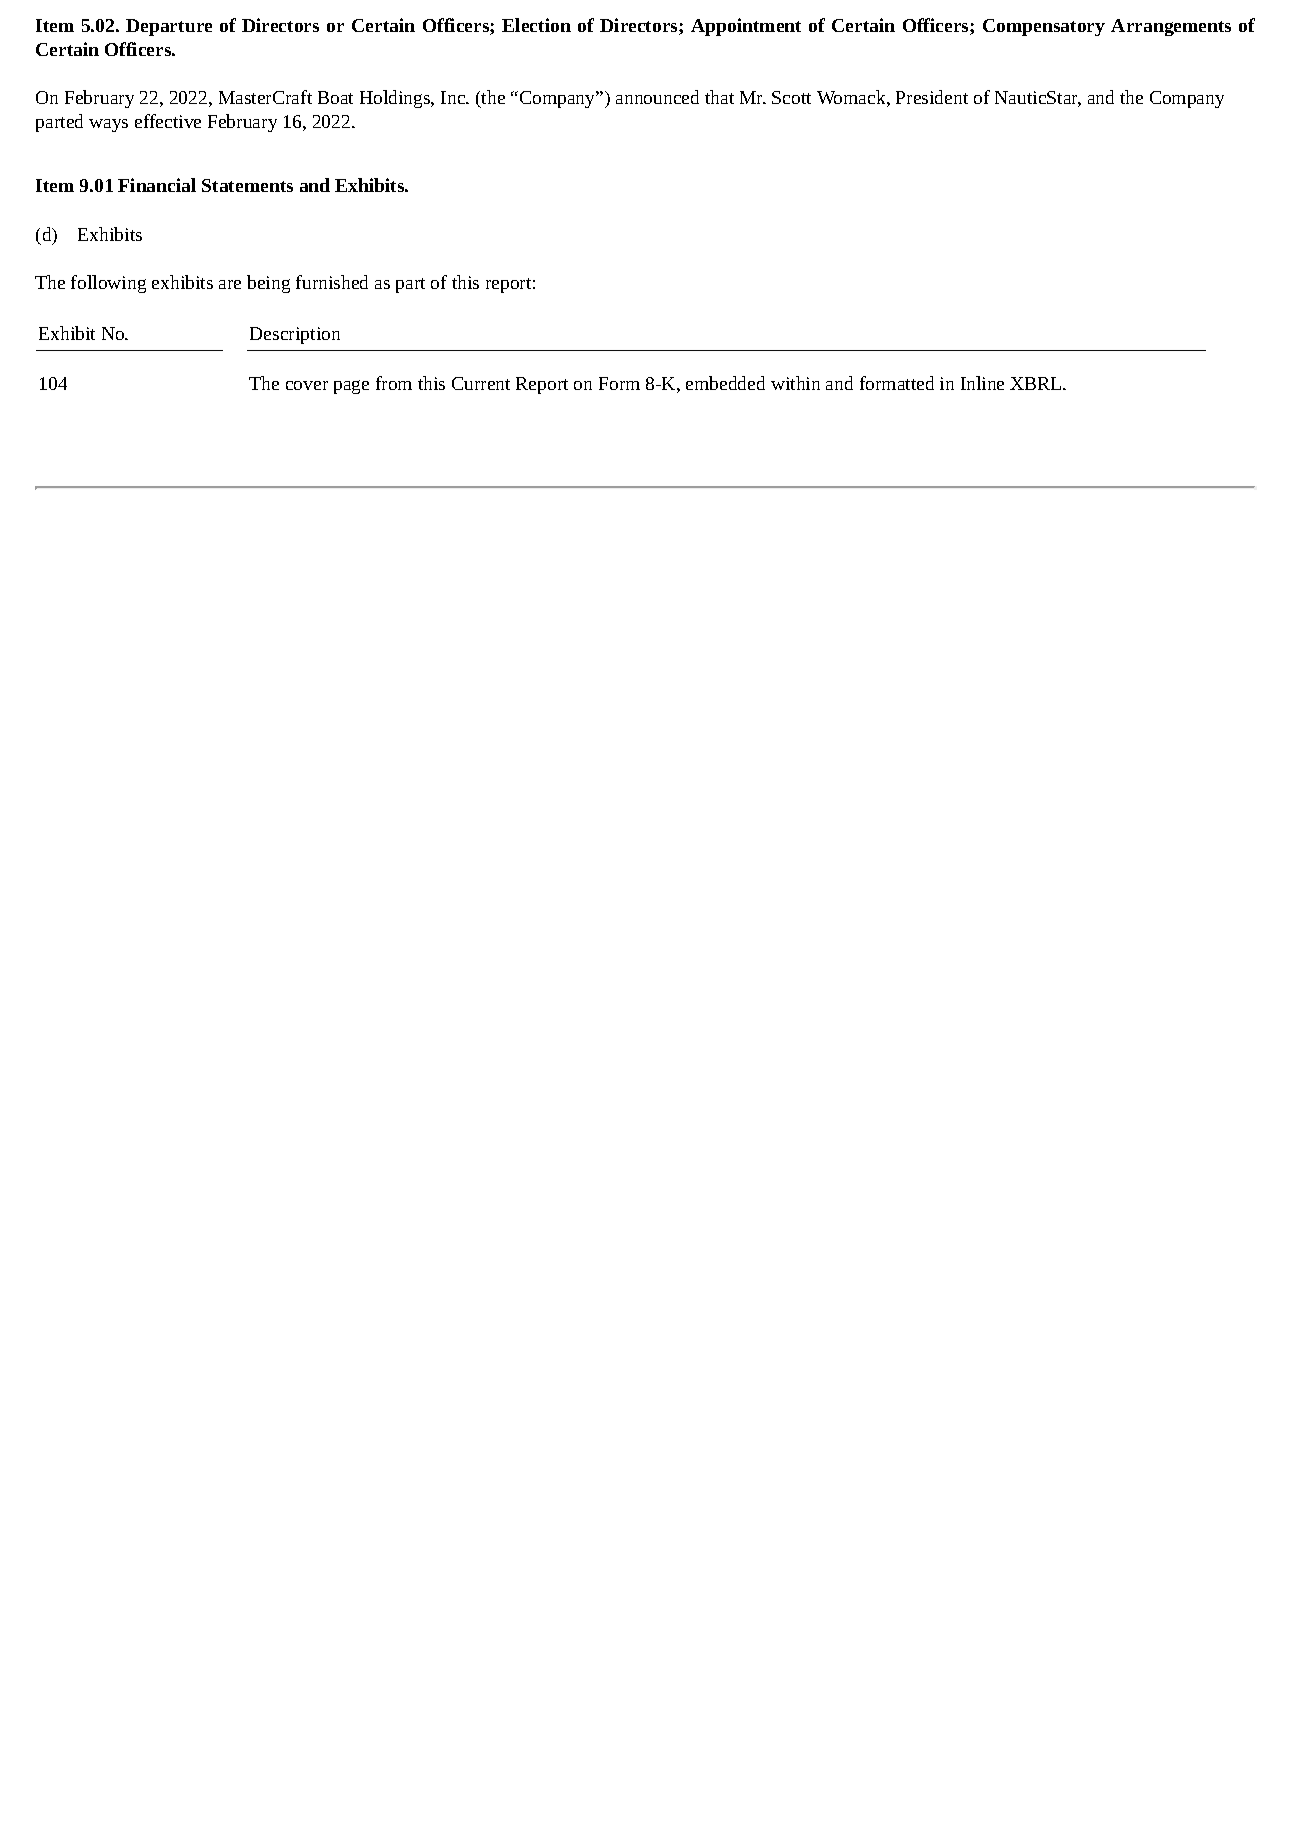 The height and width of the screenshot is (1830, 1293). Describe the element at coordinates (746, 27) in the screenshot. I see `Appointment` at that location.
